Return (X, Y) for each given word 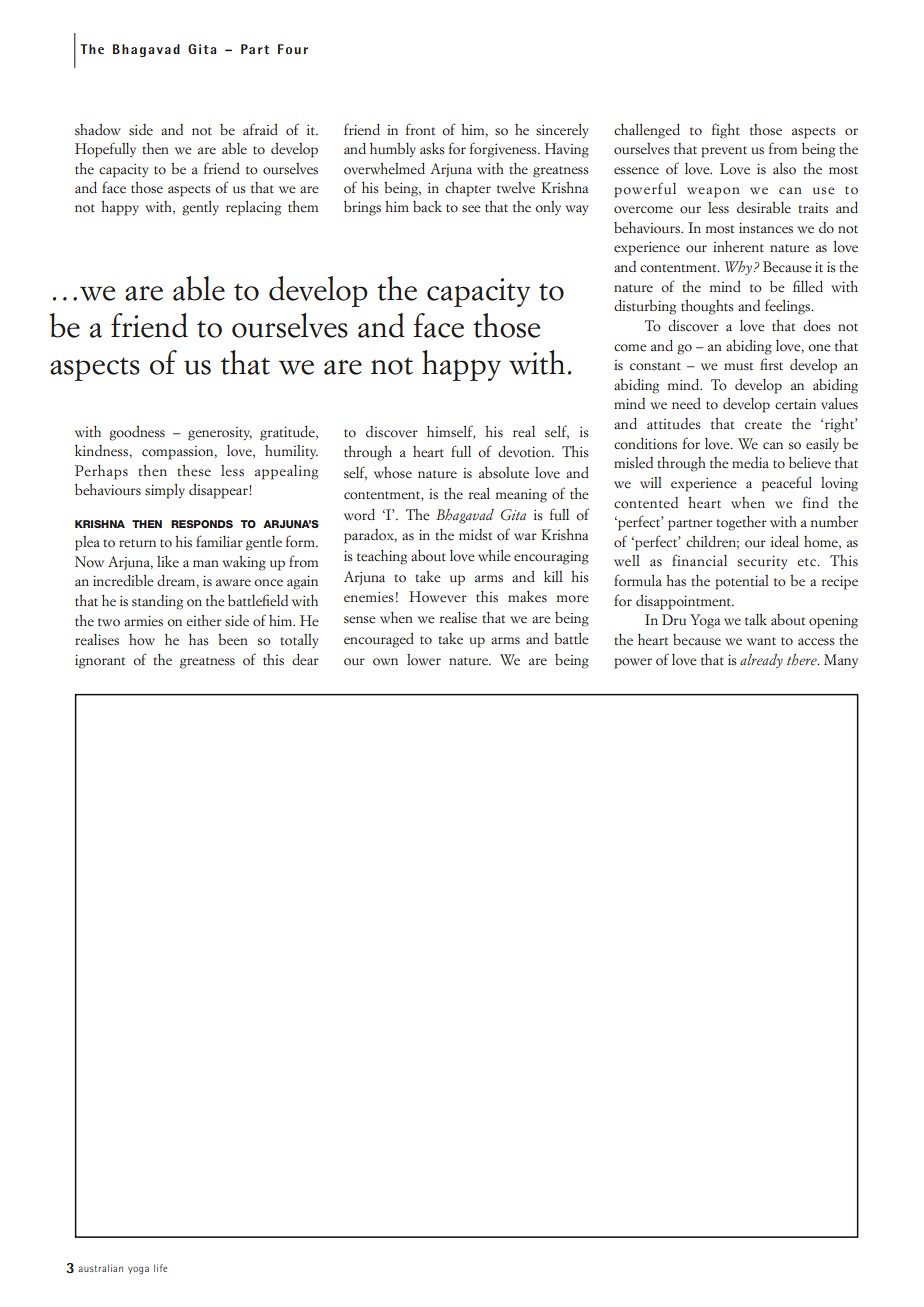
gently (200, 208)
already (761, 661)
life (160, 1268)
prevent (724, 152)
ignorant (100, 662)
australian (100, 1268)
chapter (468, 189)
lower (424, 660)
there (803, 660)
